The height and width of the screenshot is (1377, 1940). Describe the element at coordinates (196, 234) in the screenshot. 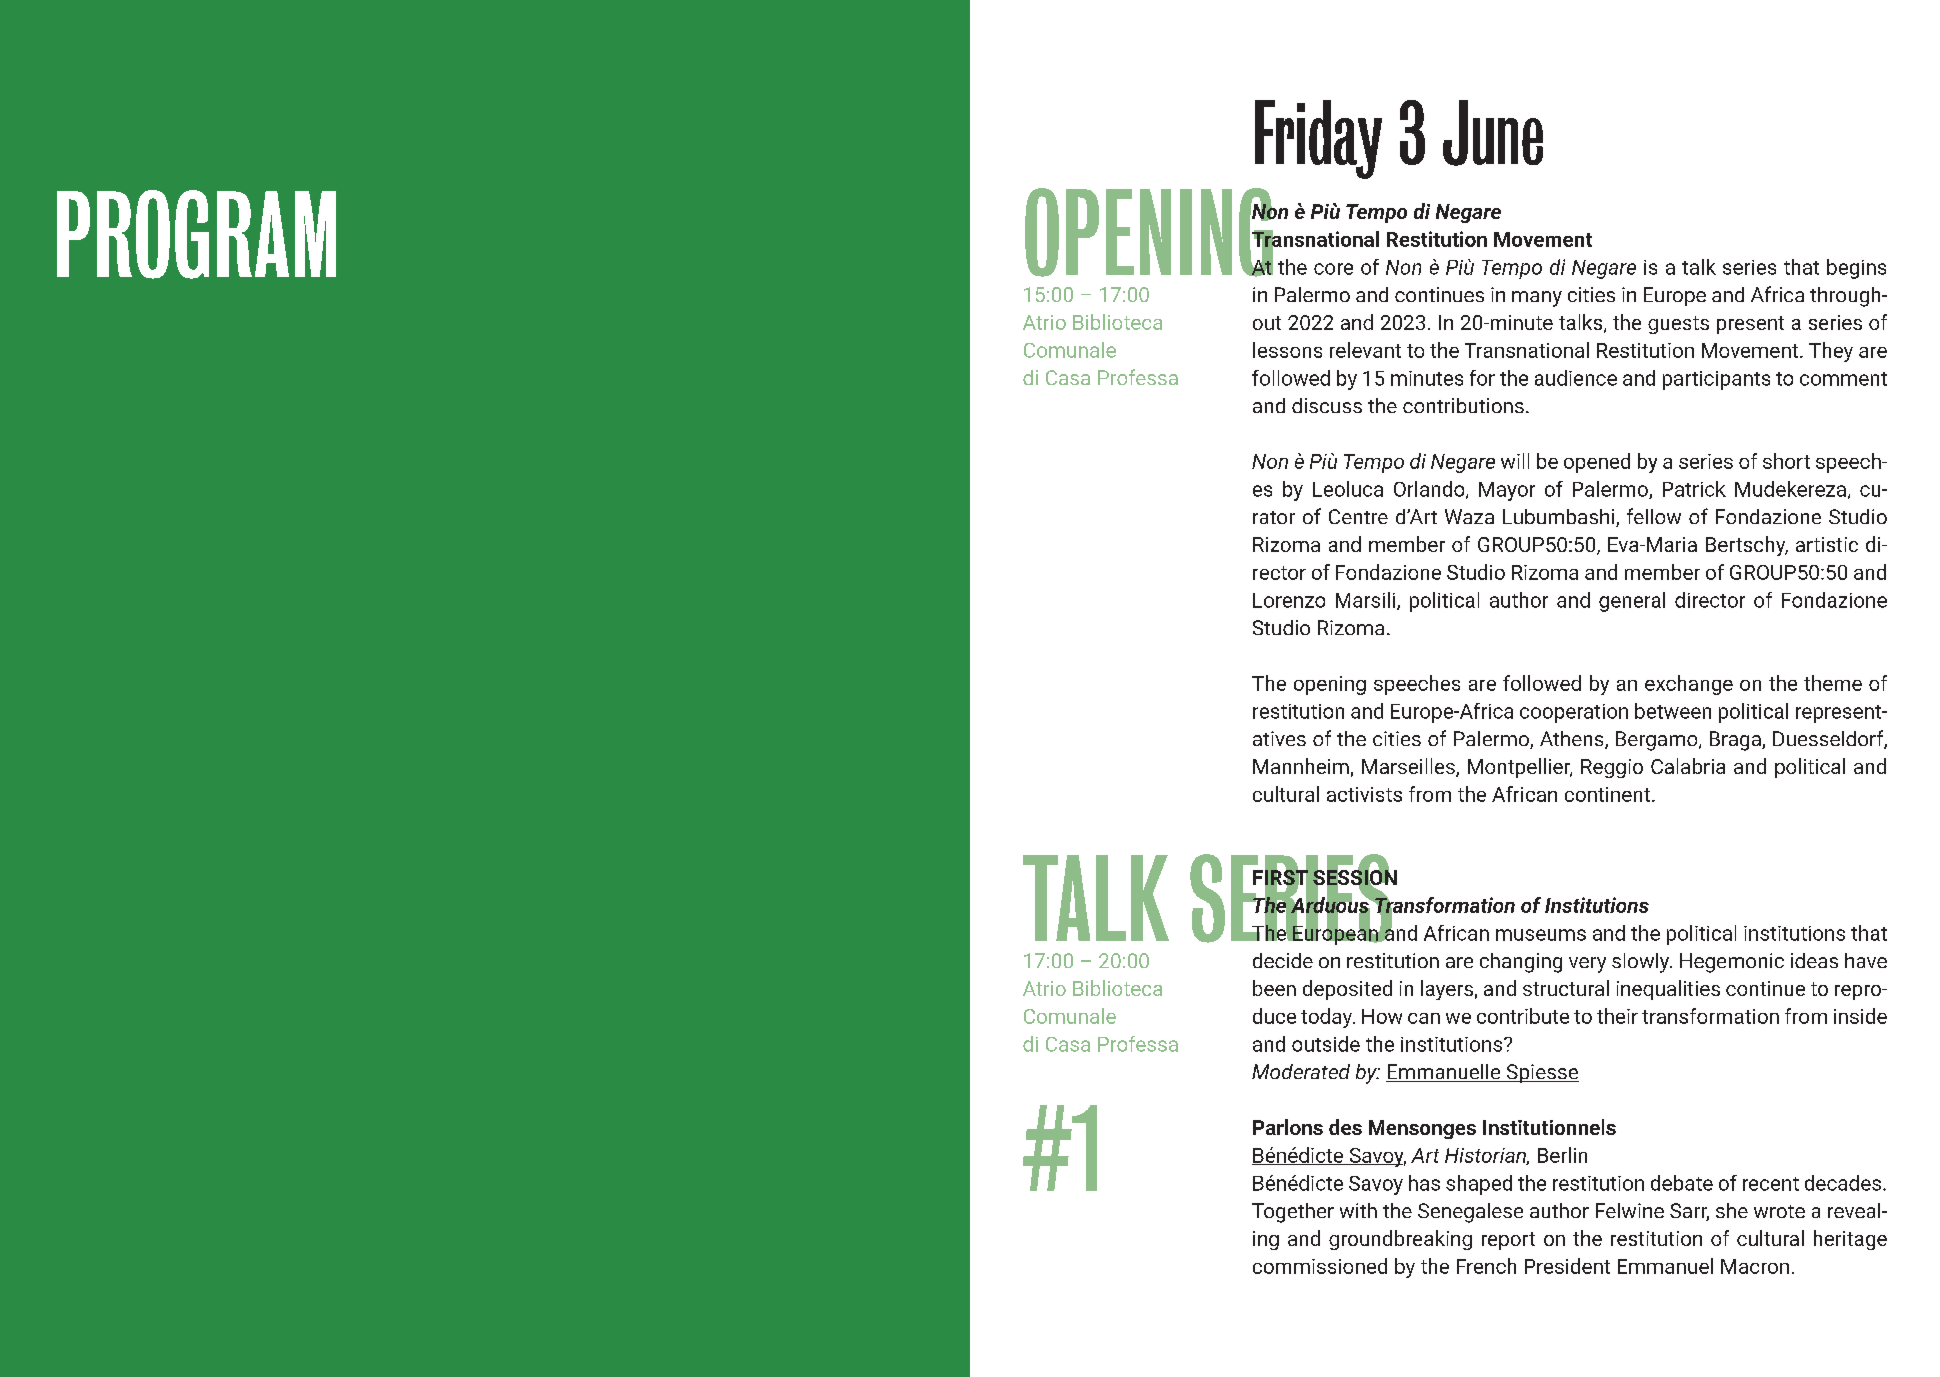

I see `PROGRAM` at that location.
